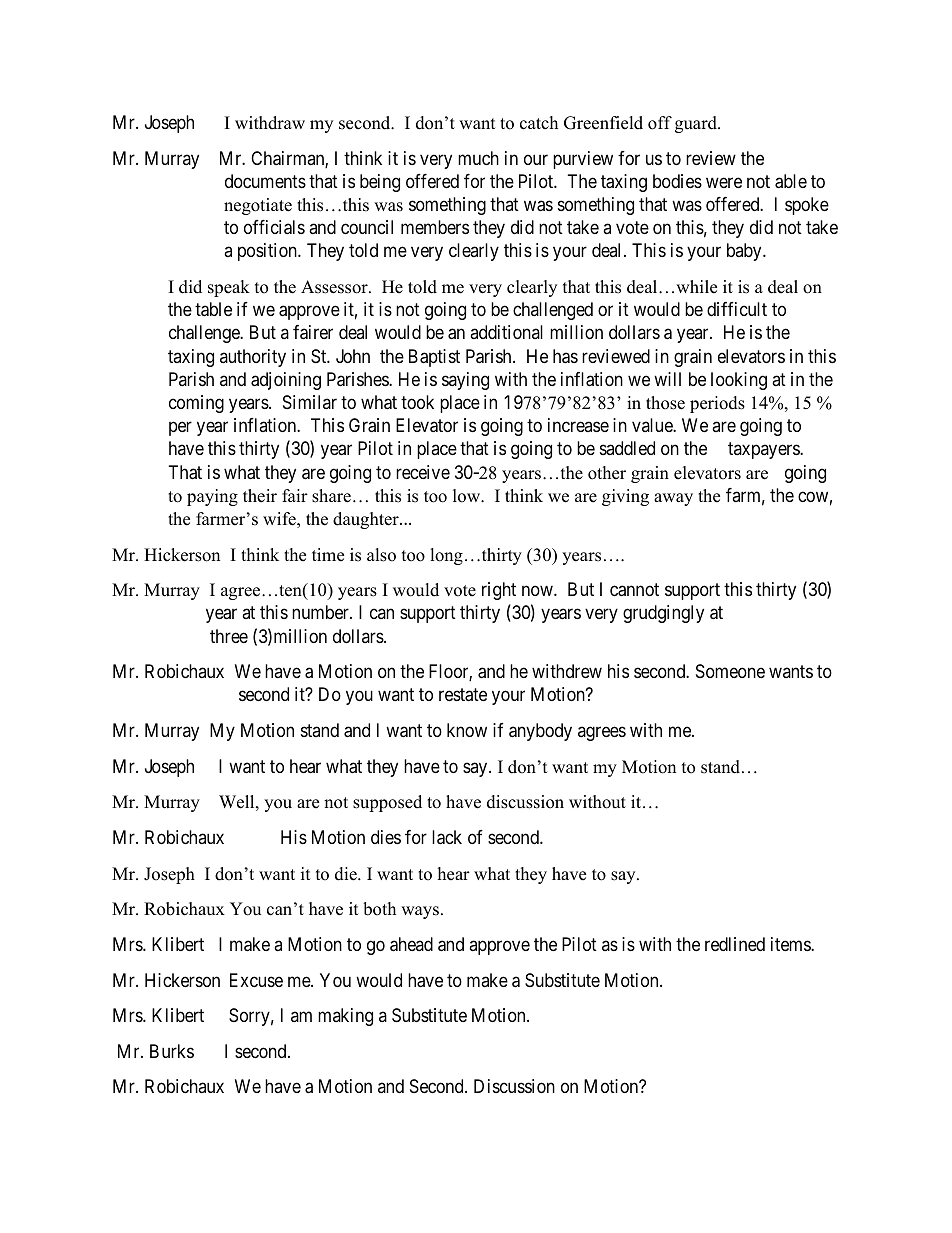  I want to click on supposed, so click(387, 803).
